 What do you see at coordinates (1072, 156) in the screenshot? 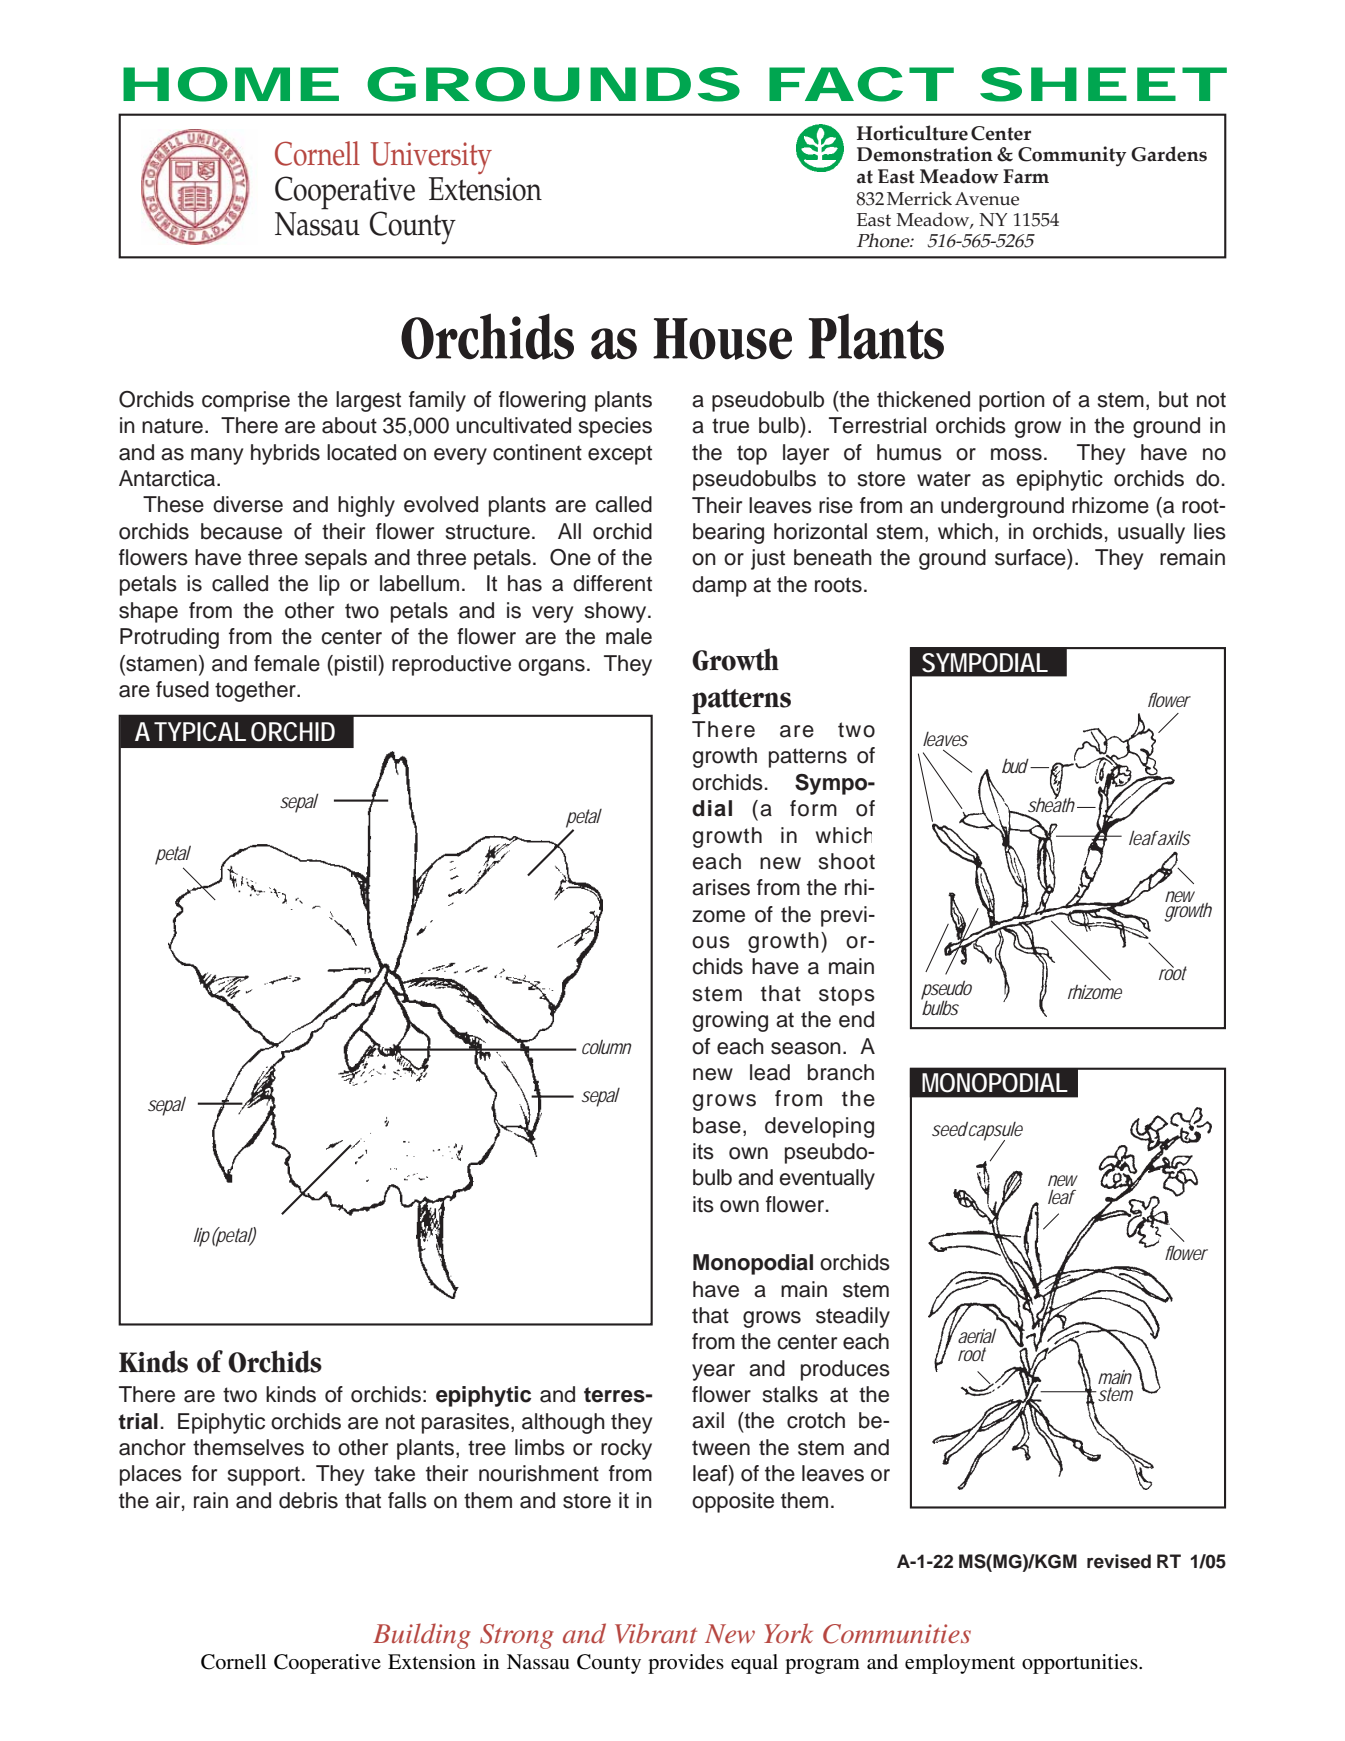
I see `Community` at bounding box center [1072, 156].
